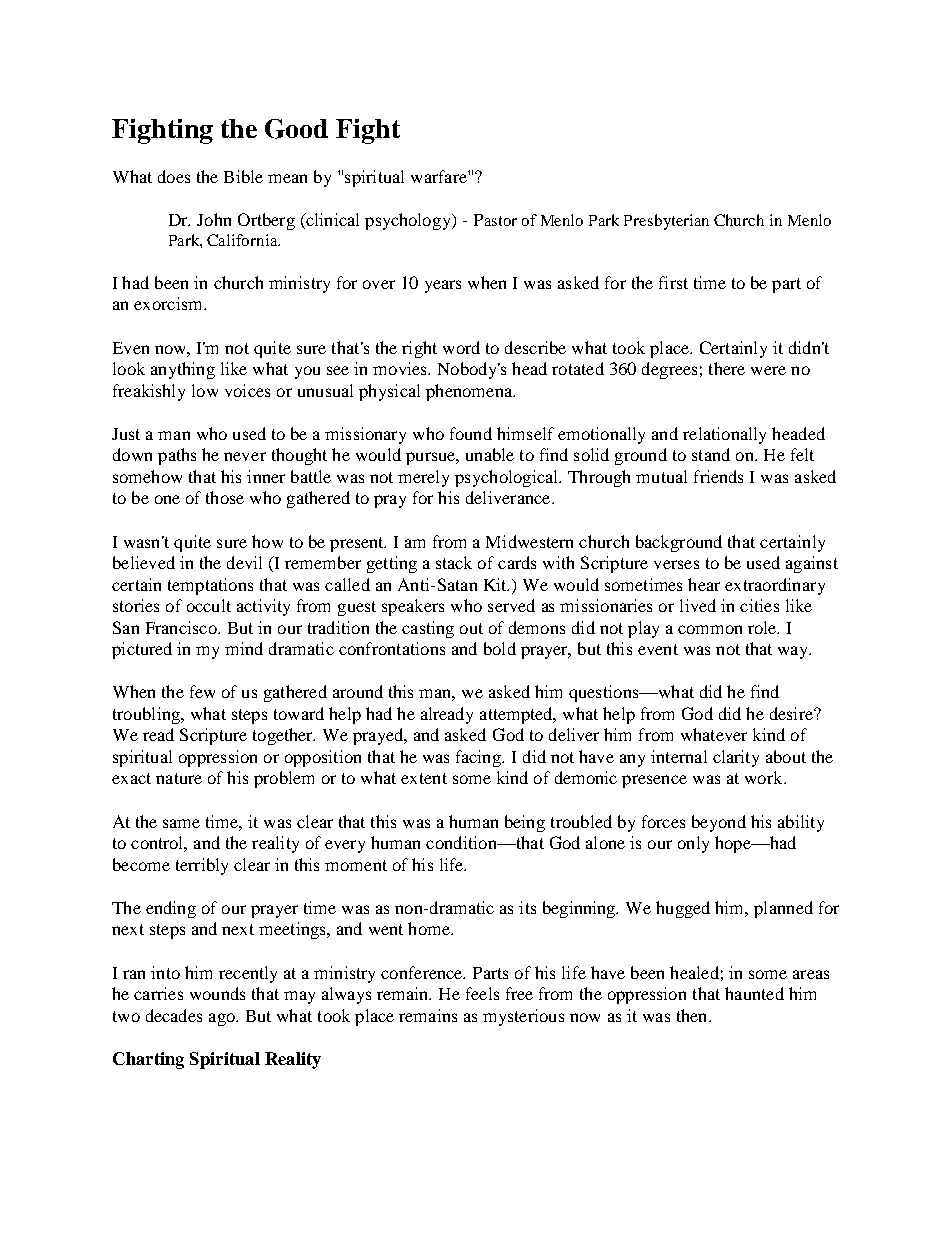 The height and width of the page is (1233, 952). Describe the element at coordinates (736, 758) in the page. I see `clarity` at that location.
